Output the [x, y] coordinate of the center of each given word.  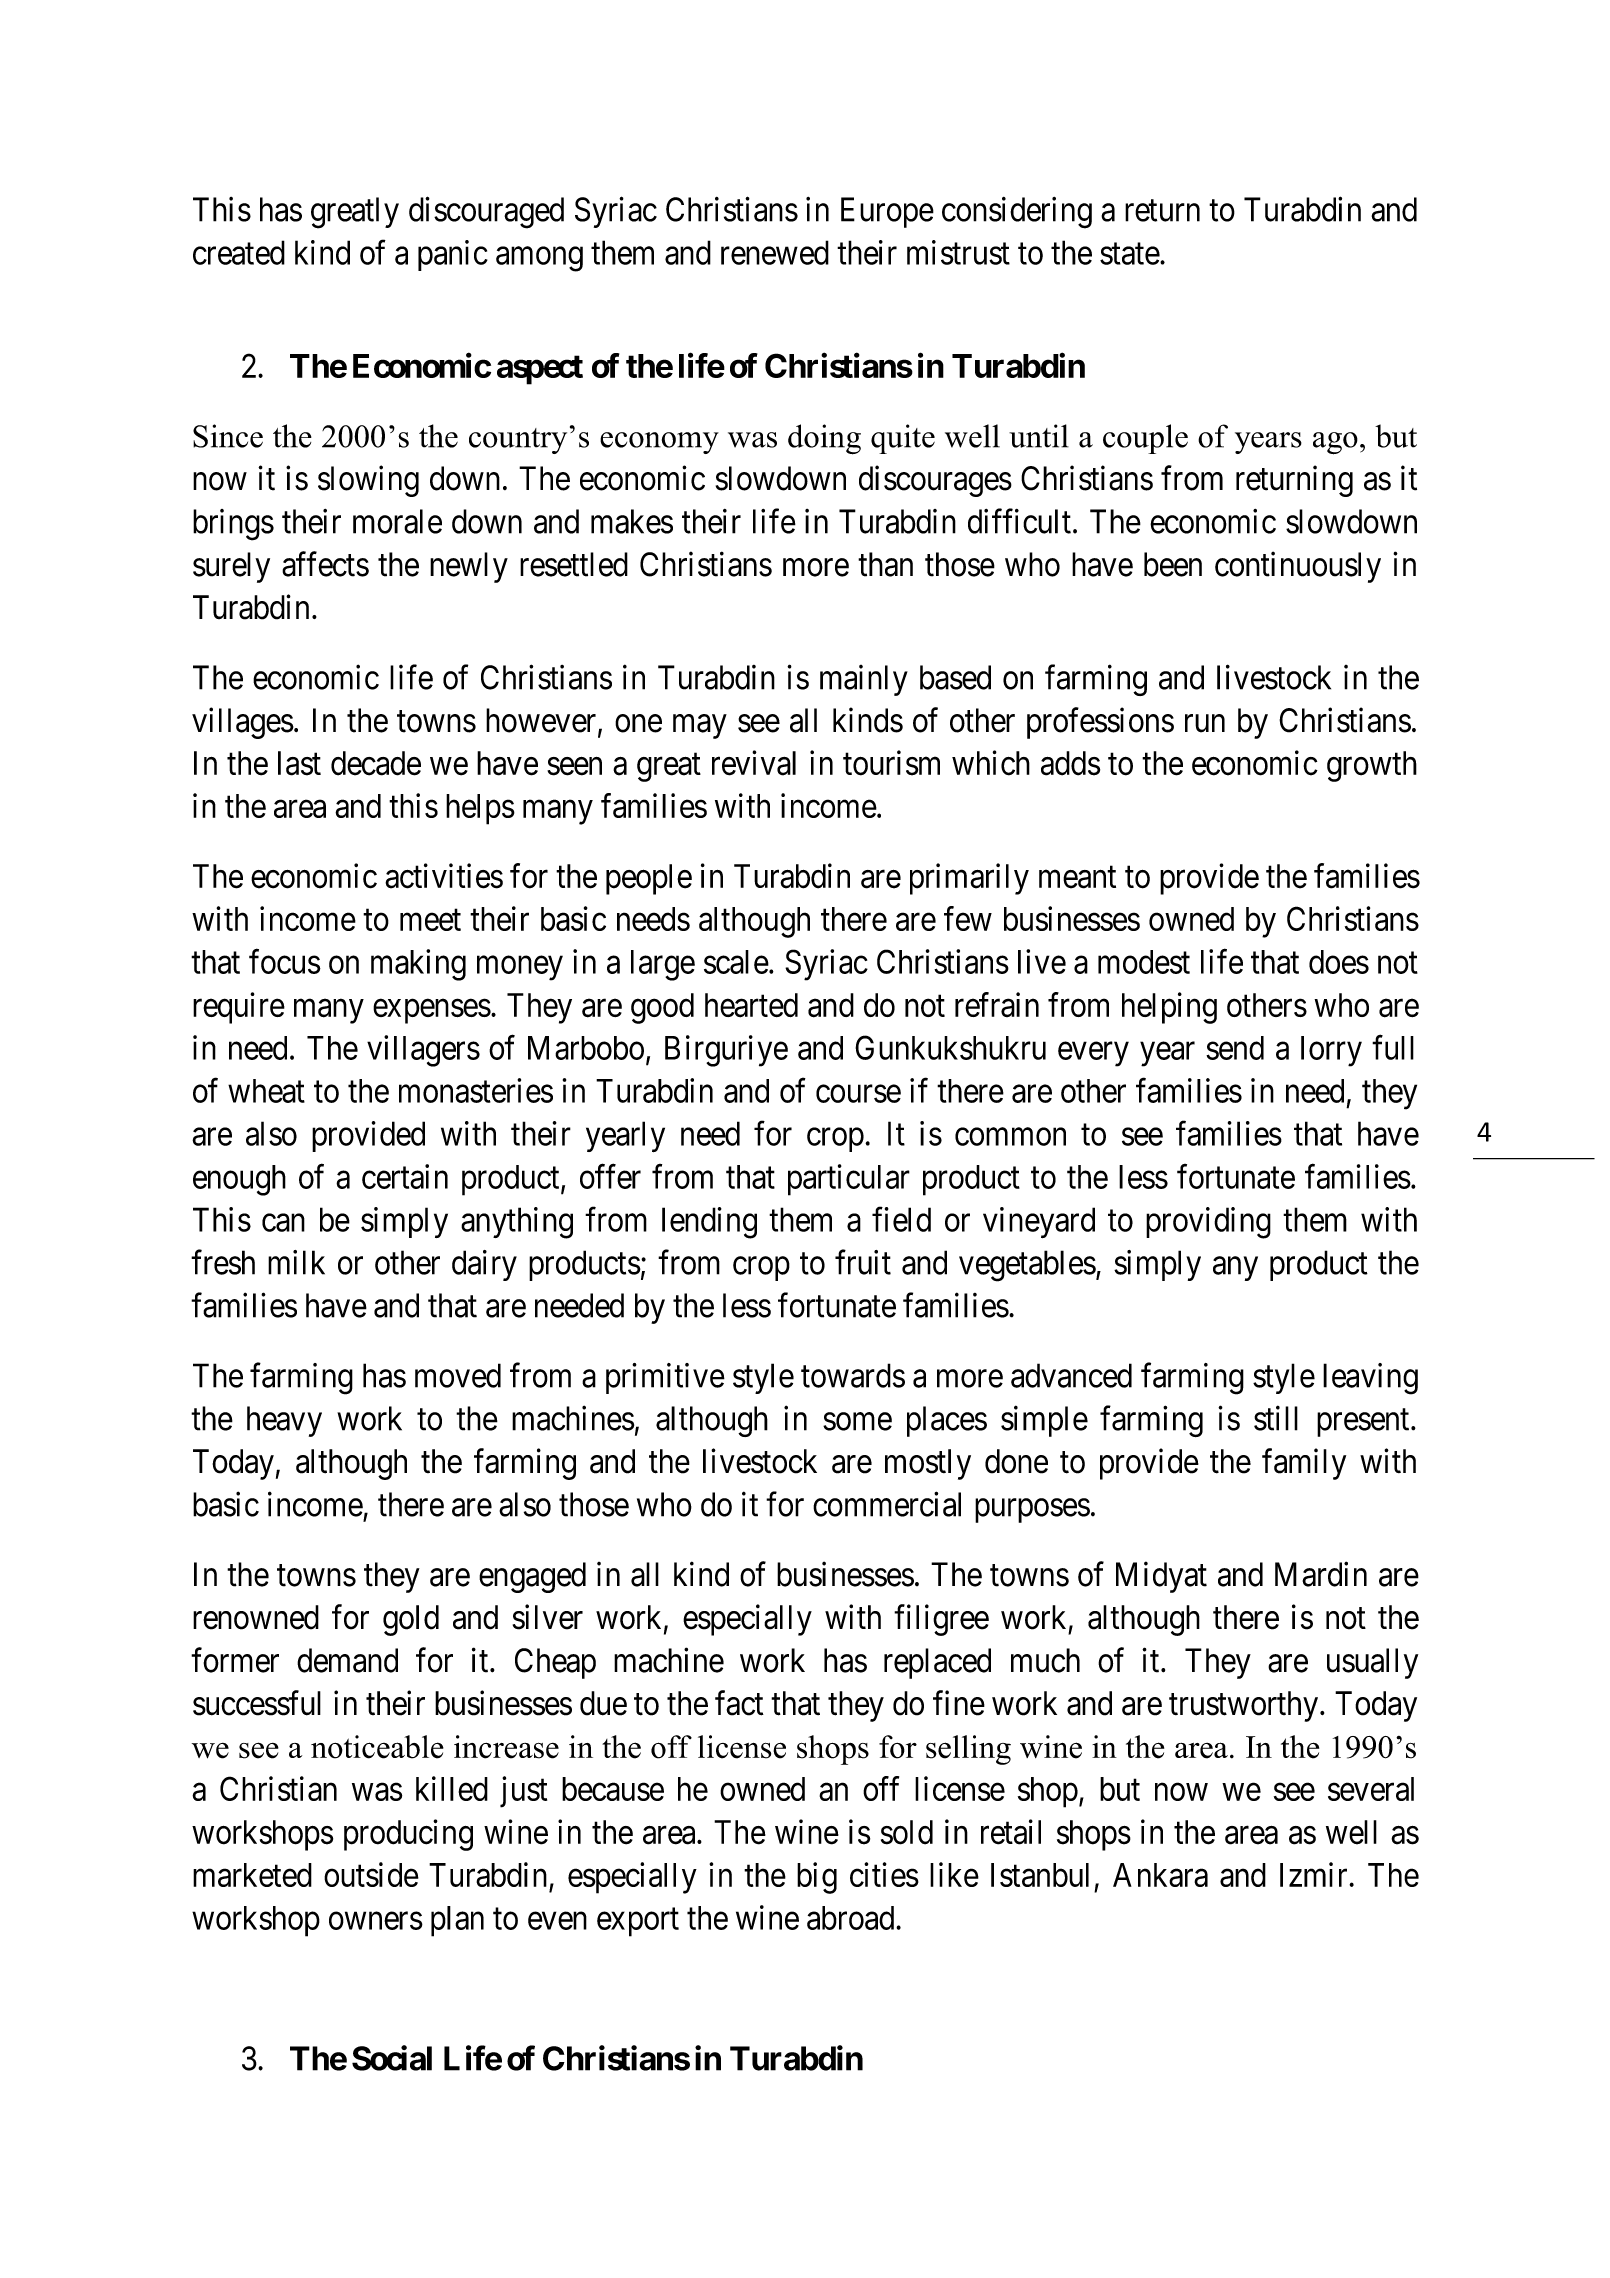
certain [405, 1176]
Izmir [1315, 1874]
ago [1335, 443]
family [1304, 1464]
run [1205, 724]
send [1235, 1048]
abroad [852, 1918]
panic [453, 255]
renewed [775, 252]
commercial [887, 1504]
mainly [864, 680]
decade [376, 763]
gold [411, 1620]
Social [392, 2058]
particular [849, 1180]
